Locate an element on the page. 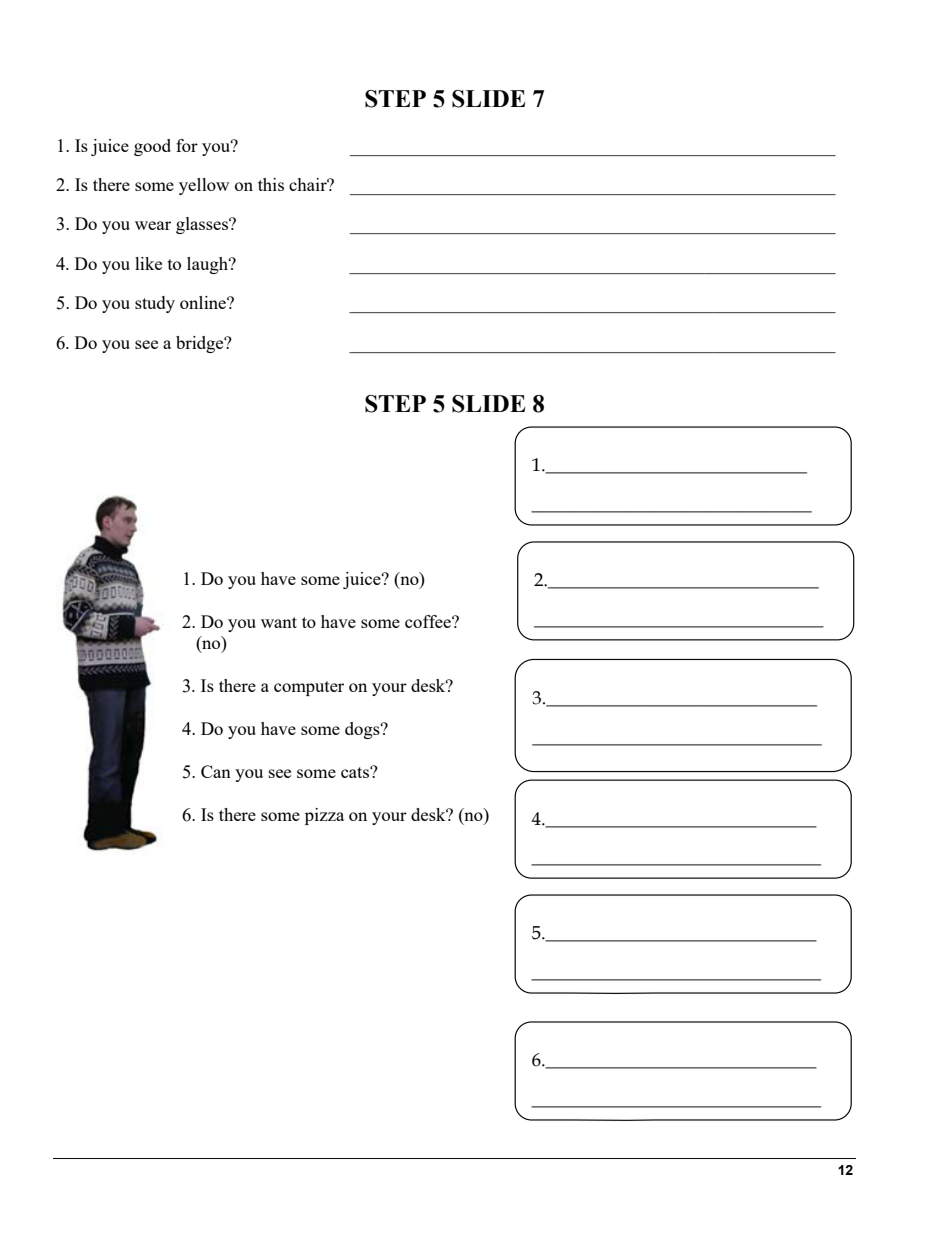 This page has height=1233, width=952. bridge is located at coordinates (201, 344).
